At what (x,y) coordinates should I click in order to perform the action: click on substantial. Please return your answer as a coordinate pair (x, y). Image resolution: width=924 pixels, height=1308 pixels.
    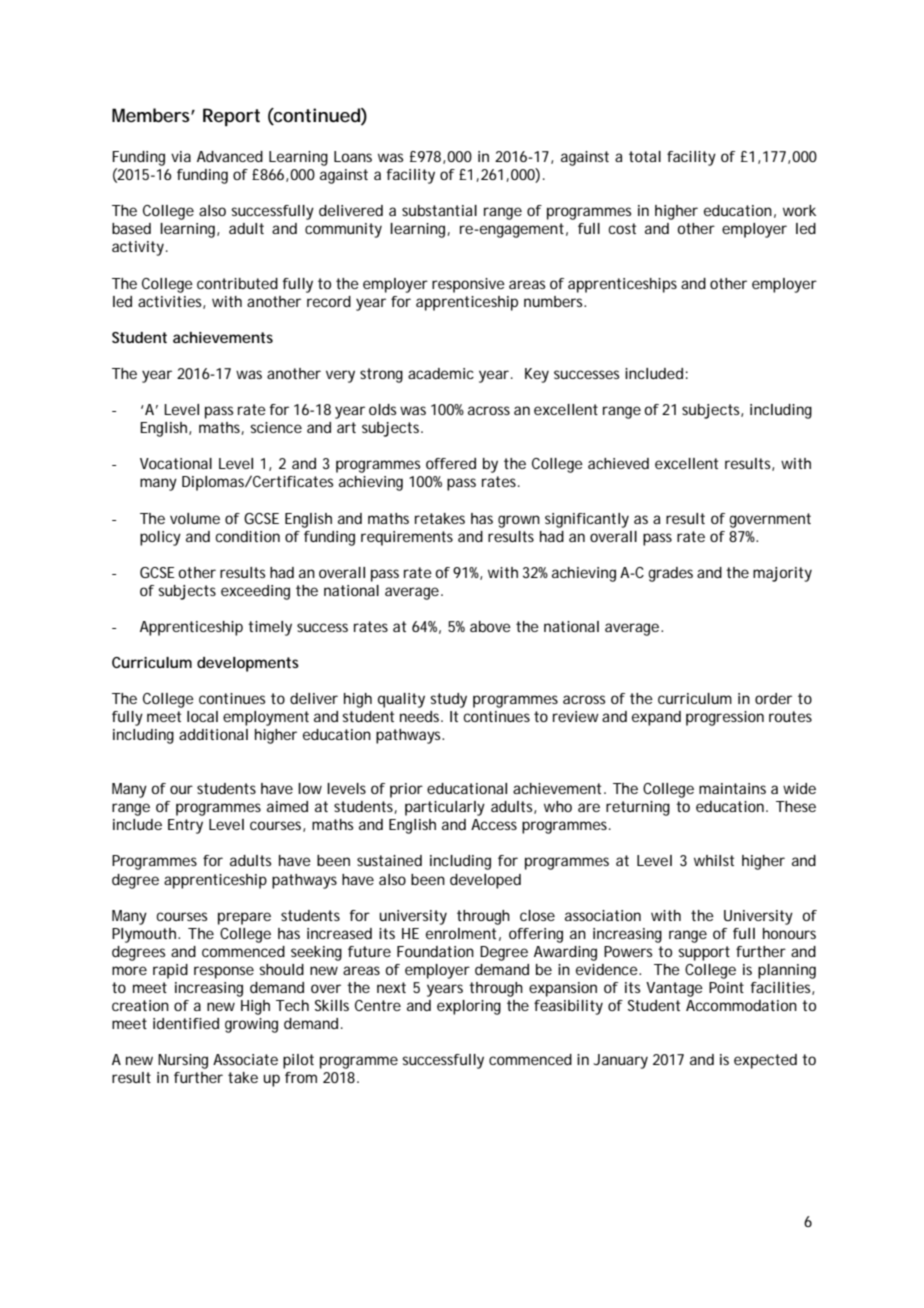
    Looking at the image, I should click on (439, 210).
